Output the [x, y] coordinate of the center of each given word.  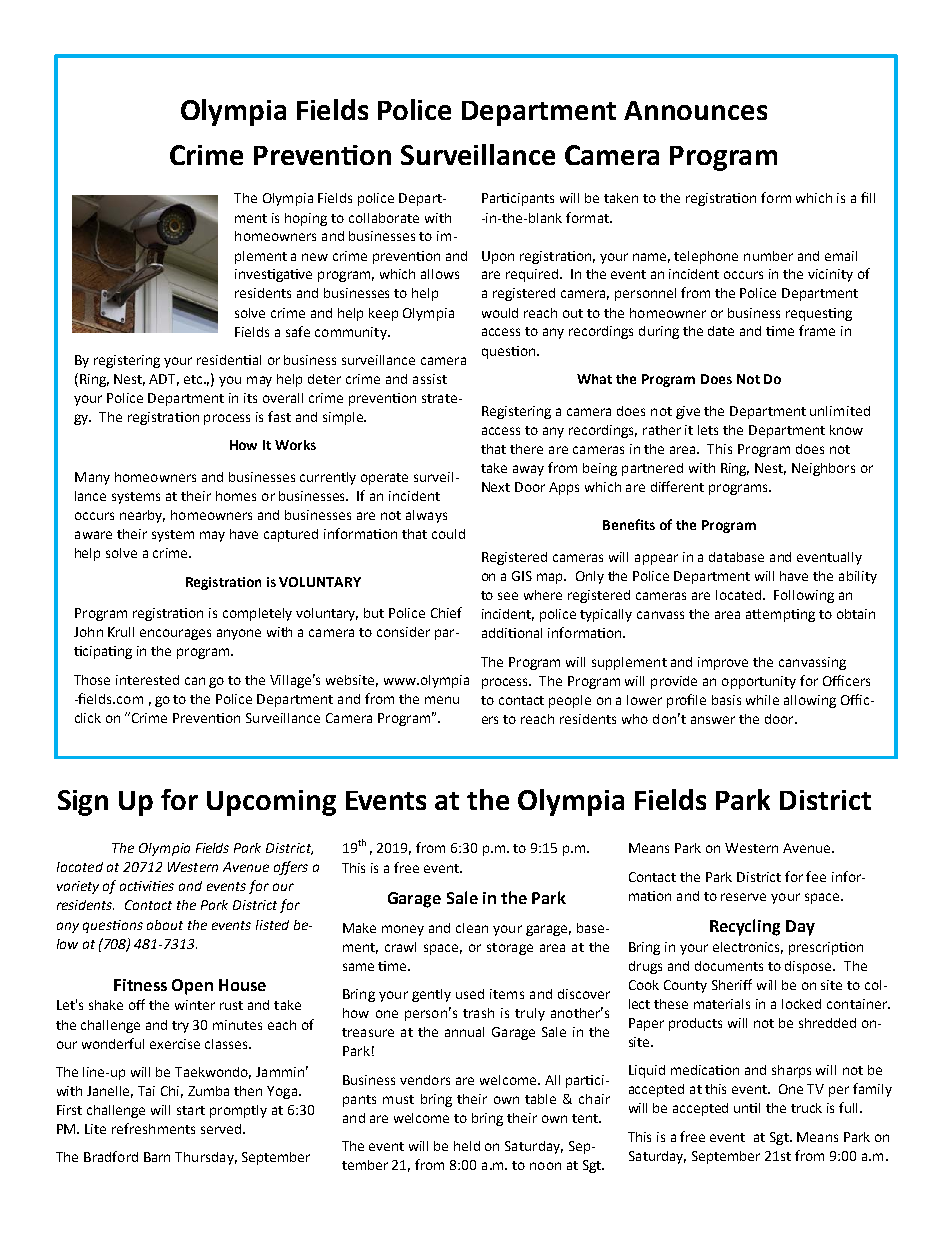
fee [816, 876]
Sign [83, 803]
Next [496, 487]
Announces [695, 110]
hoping [306, 219]
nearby [142, 516]
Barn [157, 1157]
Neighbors [823, 469]
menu [442, 700]
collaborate [384, 218]
